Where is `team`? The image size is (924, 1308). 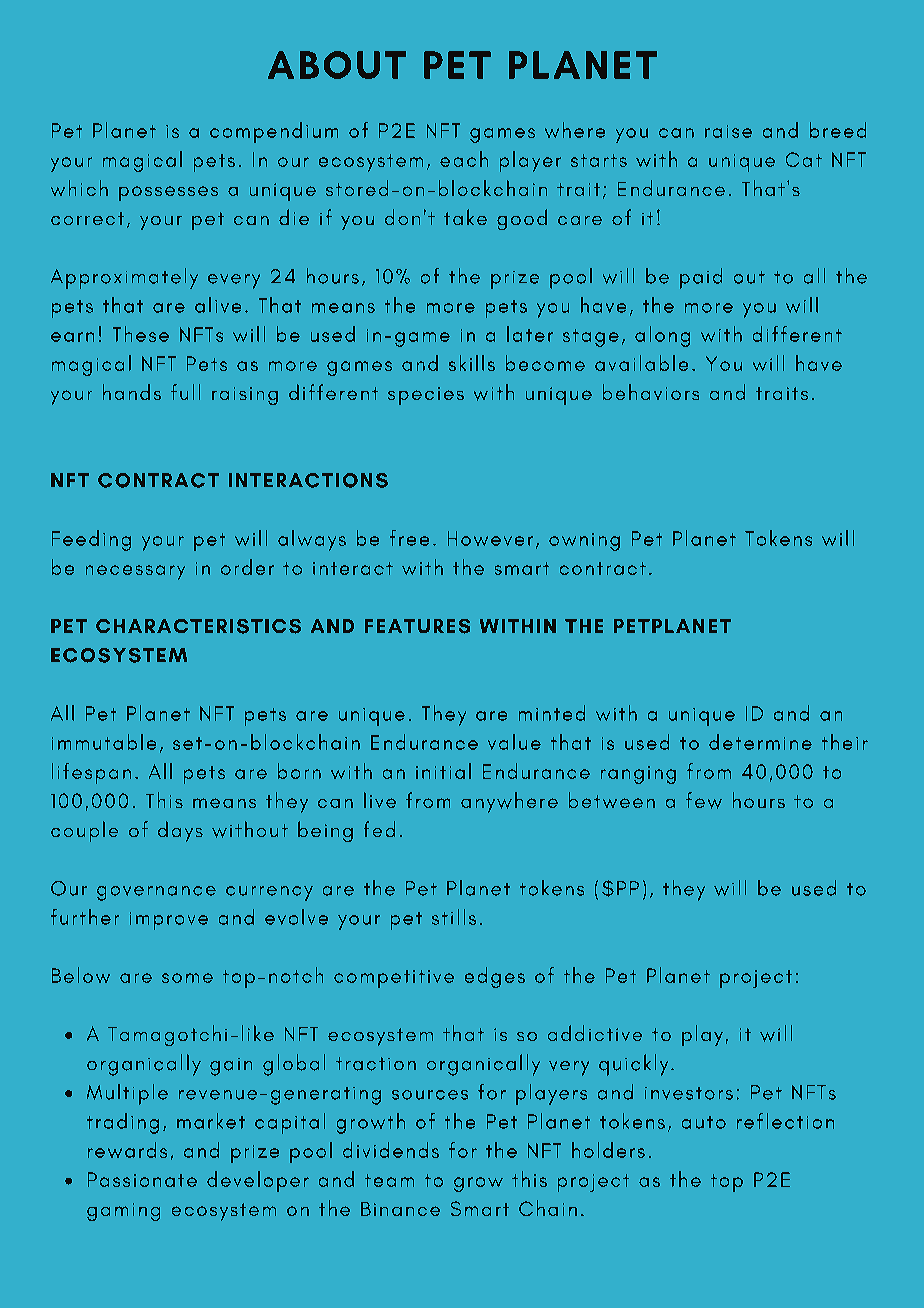
team is located at coordinates (389, 1180).
